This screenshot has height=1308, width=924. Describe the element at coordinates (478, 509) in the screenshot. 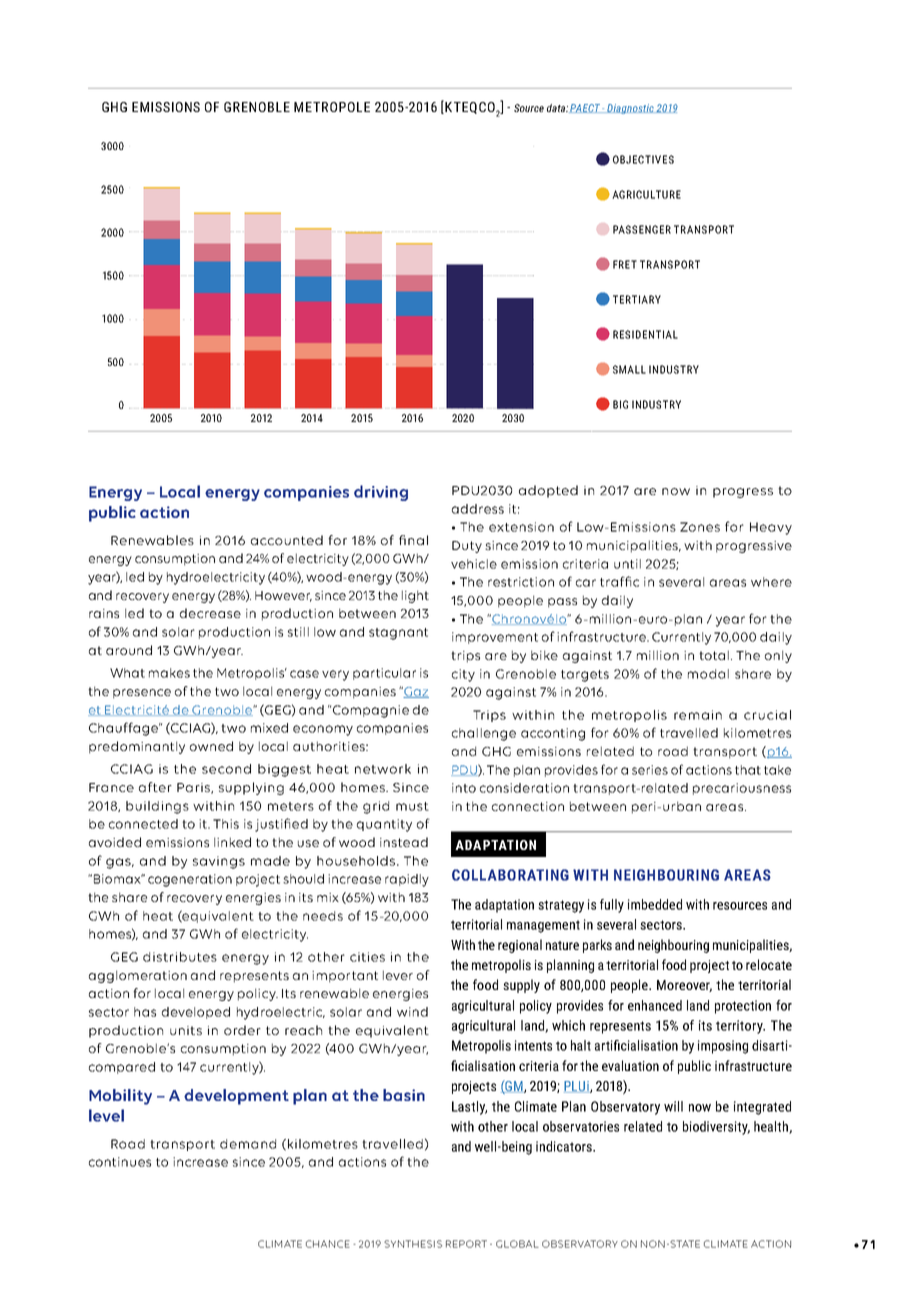

I see `address` at that location.
